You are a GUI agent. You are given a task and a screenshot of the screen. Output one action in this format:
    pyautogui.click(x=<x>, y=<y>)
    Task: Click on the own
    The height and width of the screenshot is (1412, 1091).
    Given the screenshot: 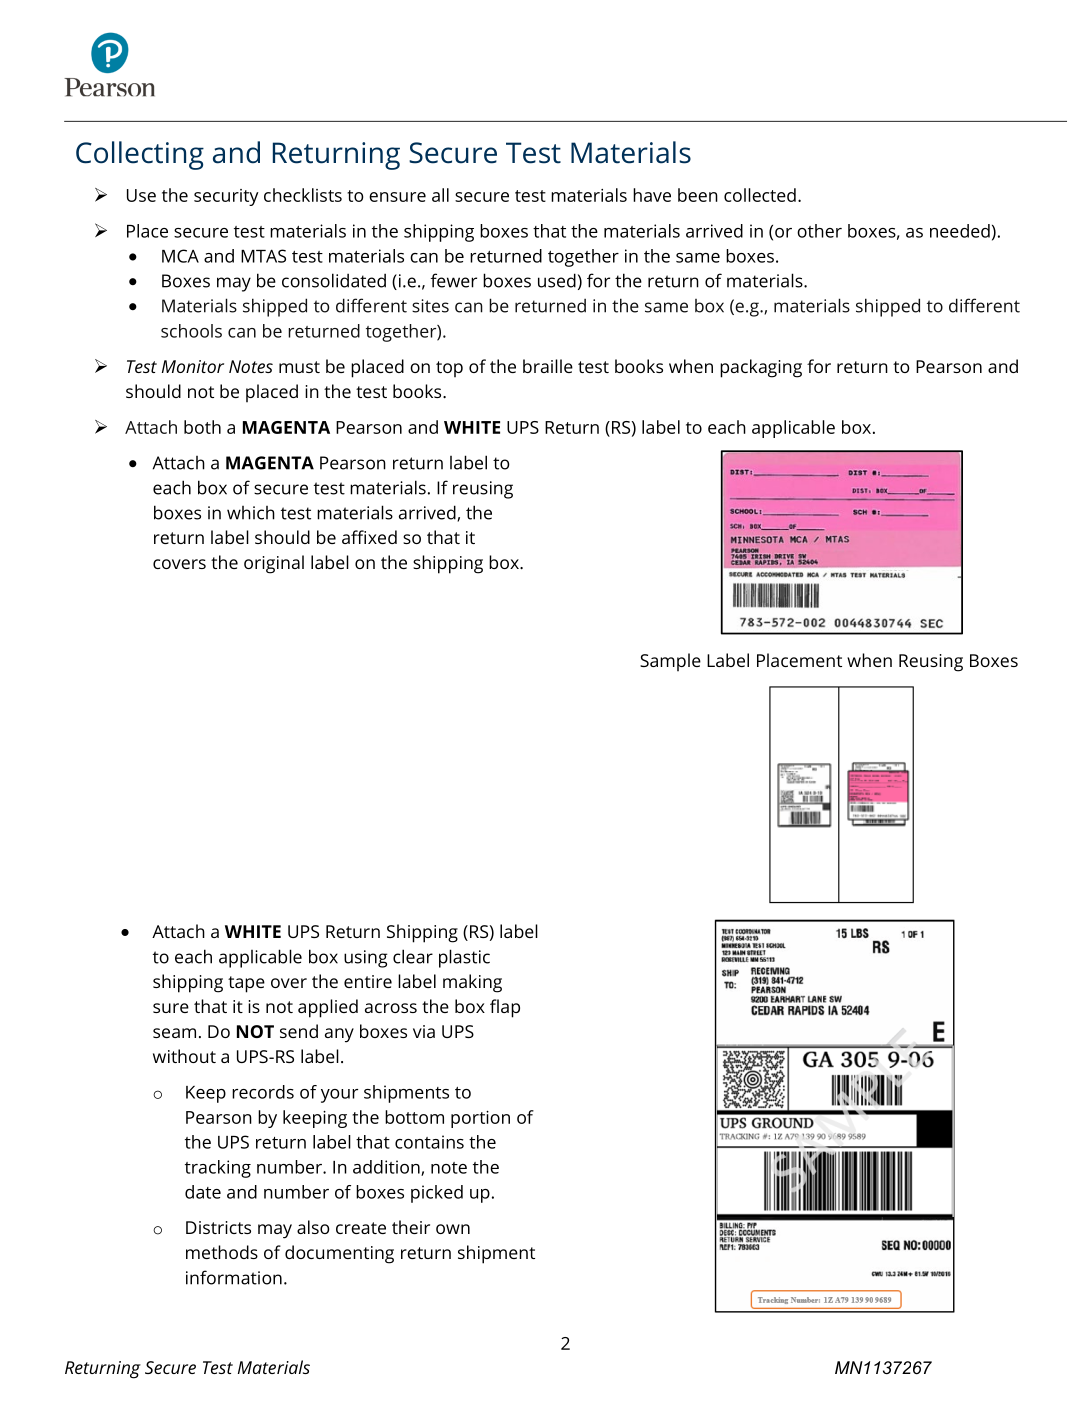 What is the action you would take?
    pyautogui.click(x=453, y=1229)
